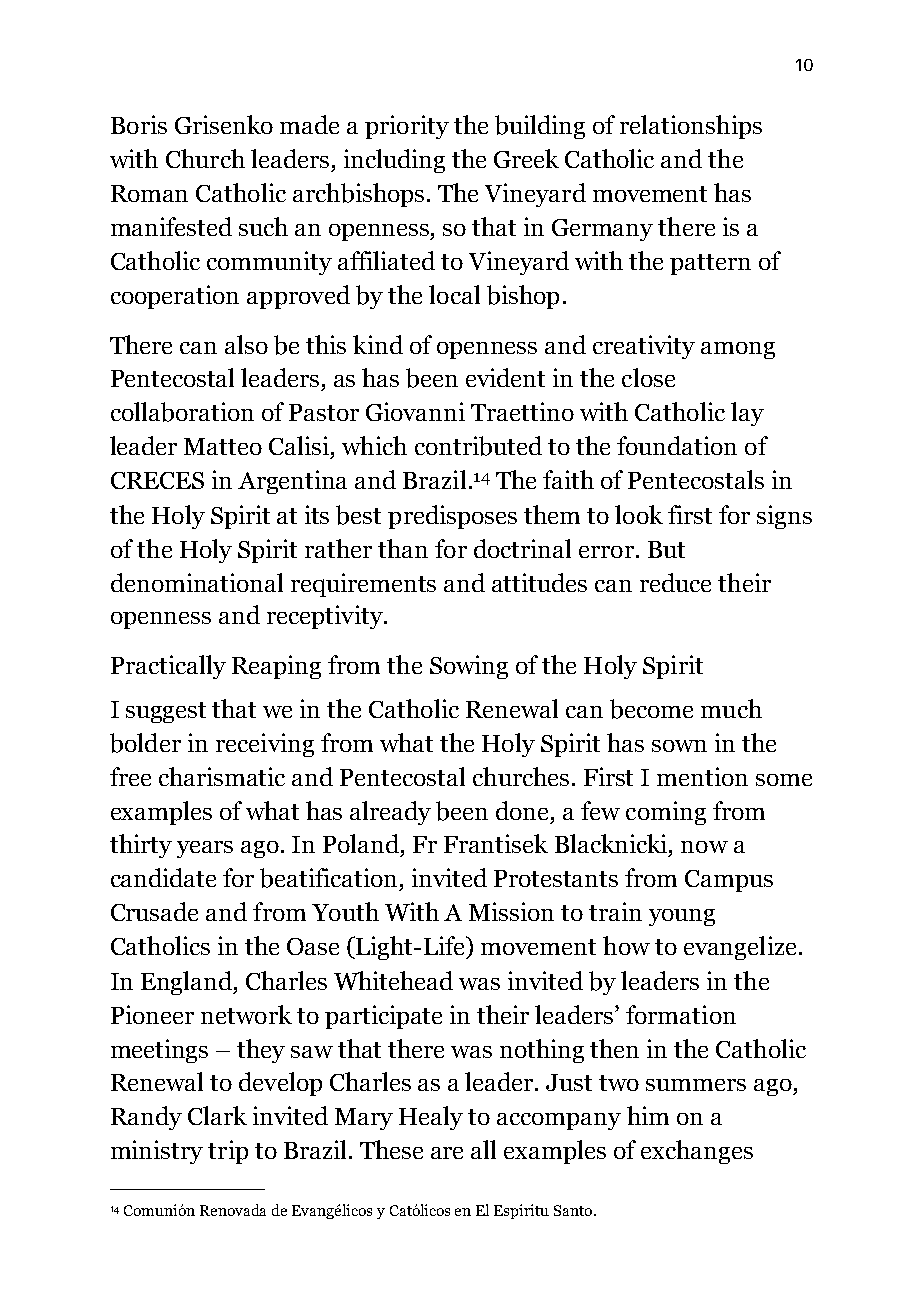 The height and width of the image is (1308, 924). Describe the element at coordinates (511, 911) in the image. I see `Mission` at that location.
